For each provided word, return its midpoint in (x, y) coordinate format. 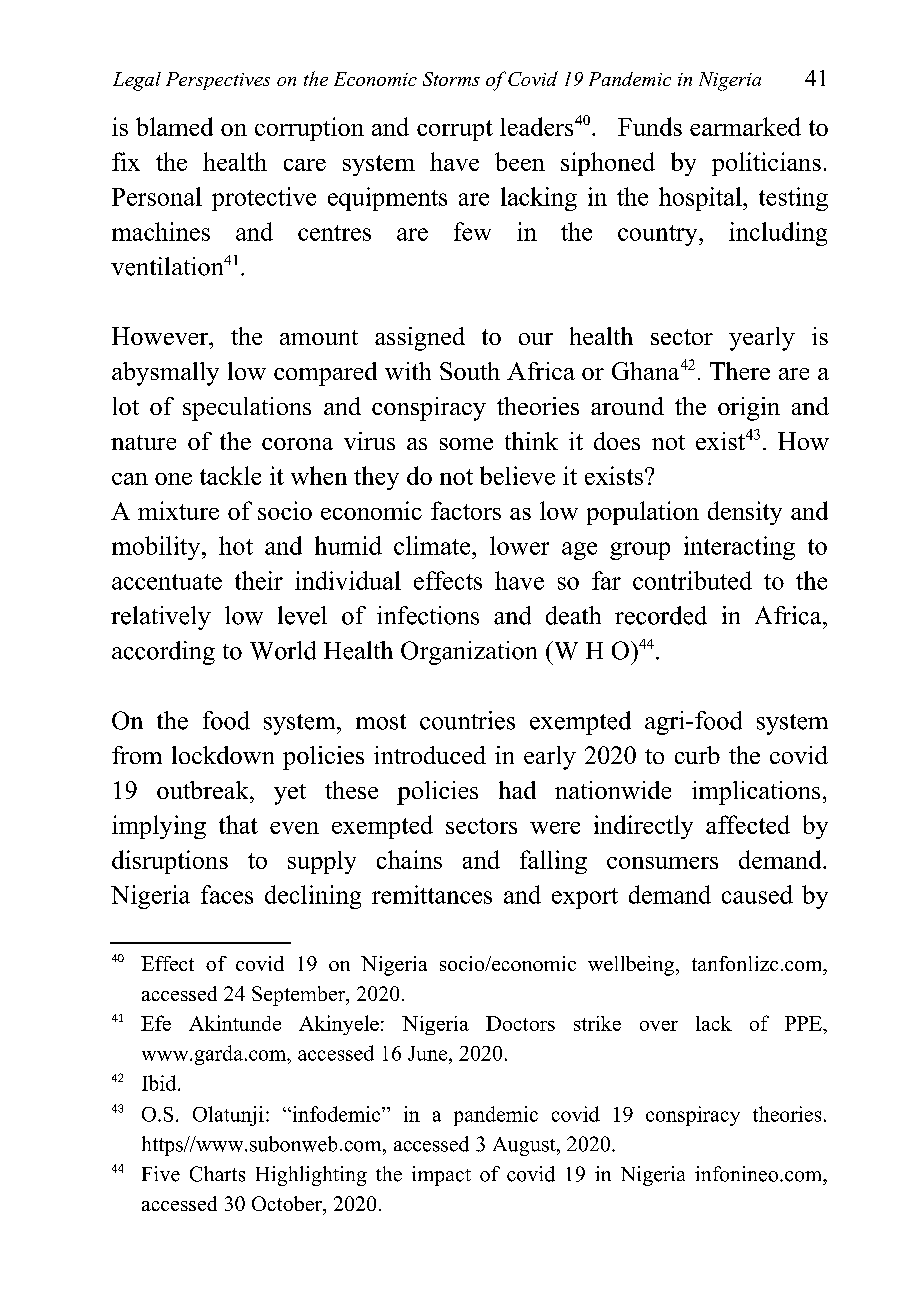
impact (441, 1176)
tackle (230, 475)
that (238, 824)
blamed (174, 126)
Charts (217, 1174)
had (517, 790)
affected (748, 824)
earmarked (745, 126)
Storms (451, 79)
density (745, 513)
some (466, 444)
